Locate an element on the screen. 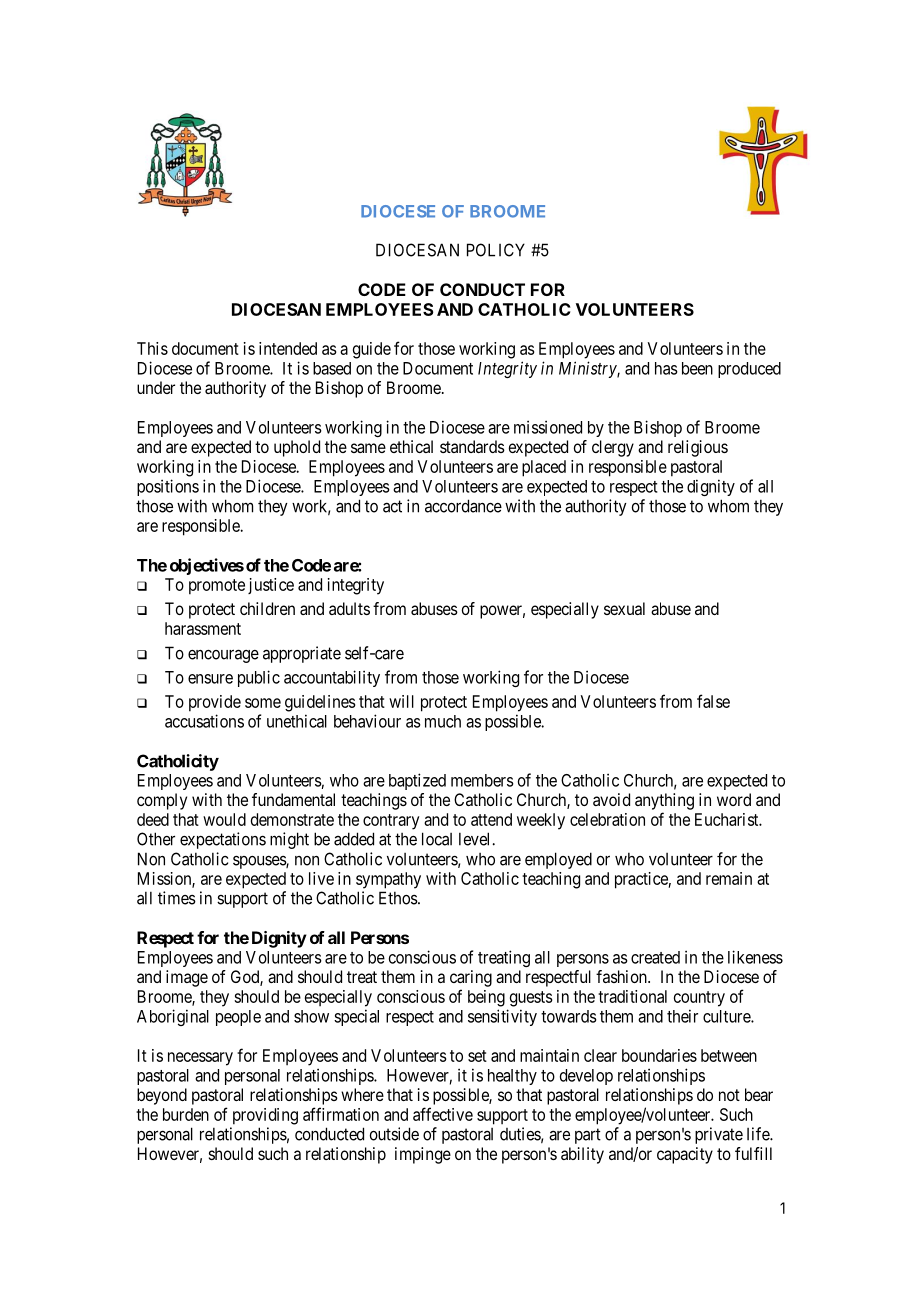  sexual is located at coordinates (624, 608).
